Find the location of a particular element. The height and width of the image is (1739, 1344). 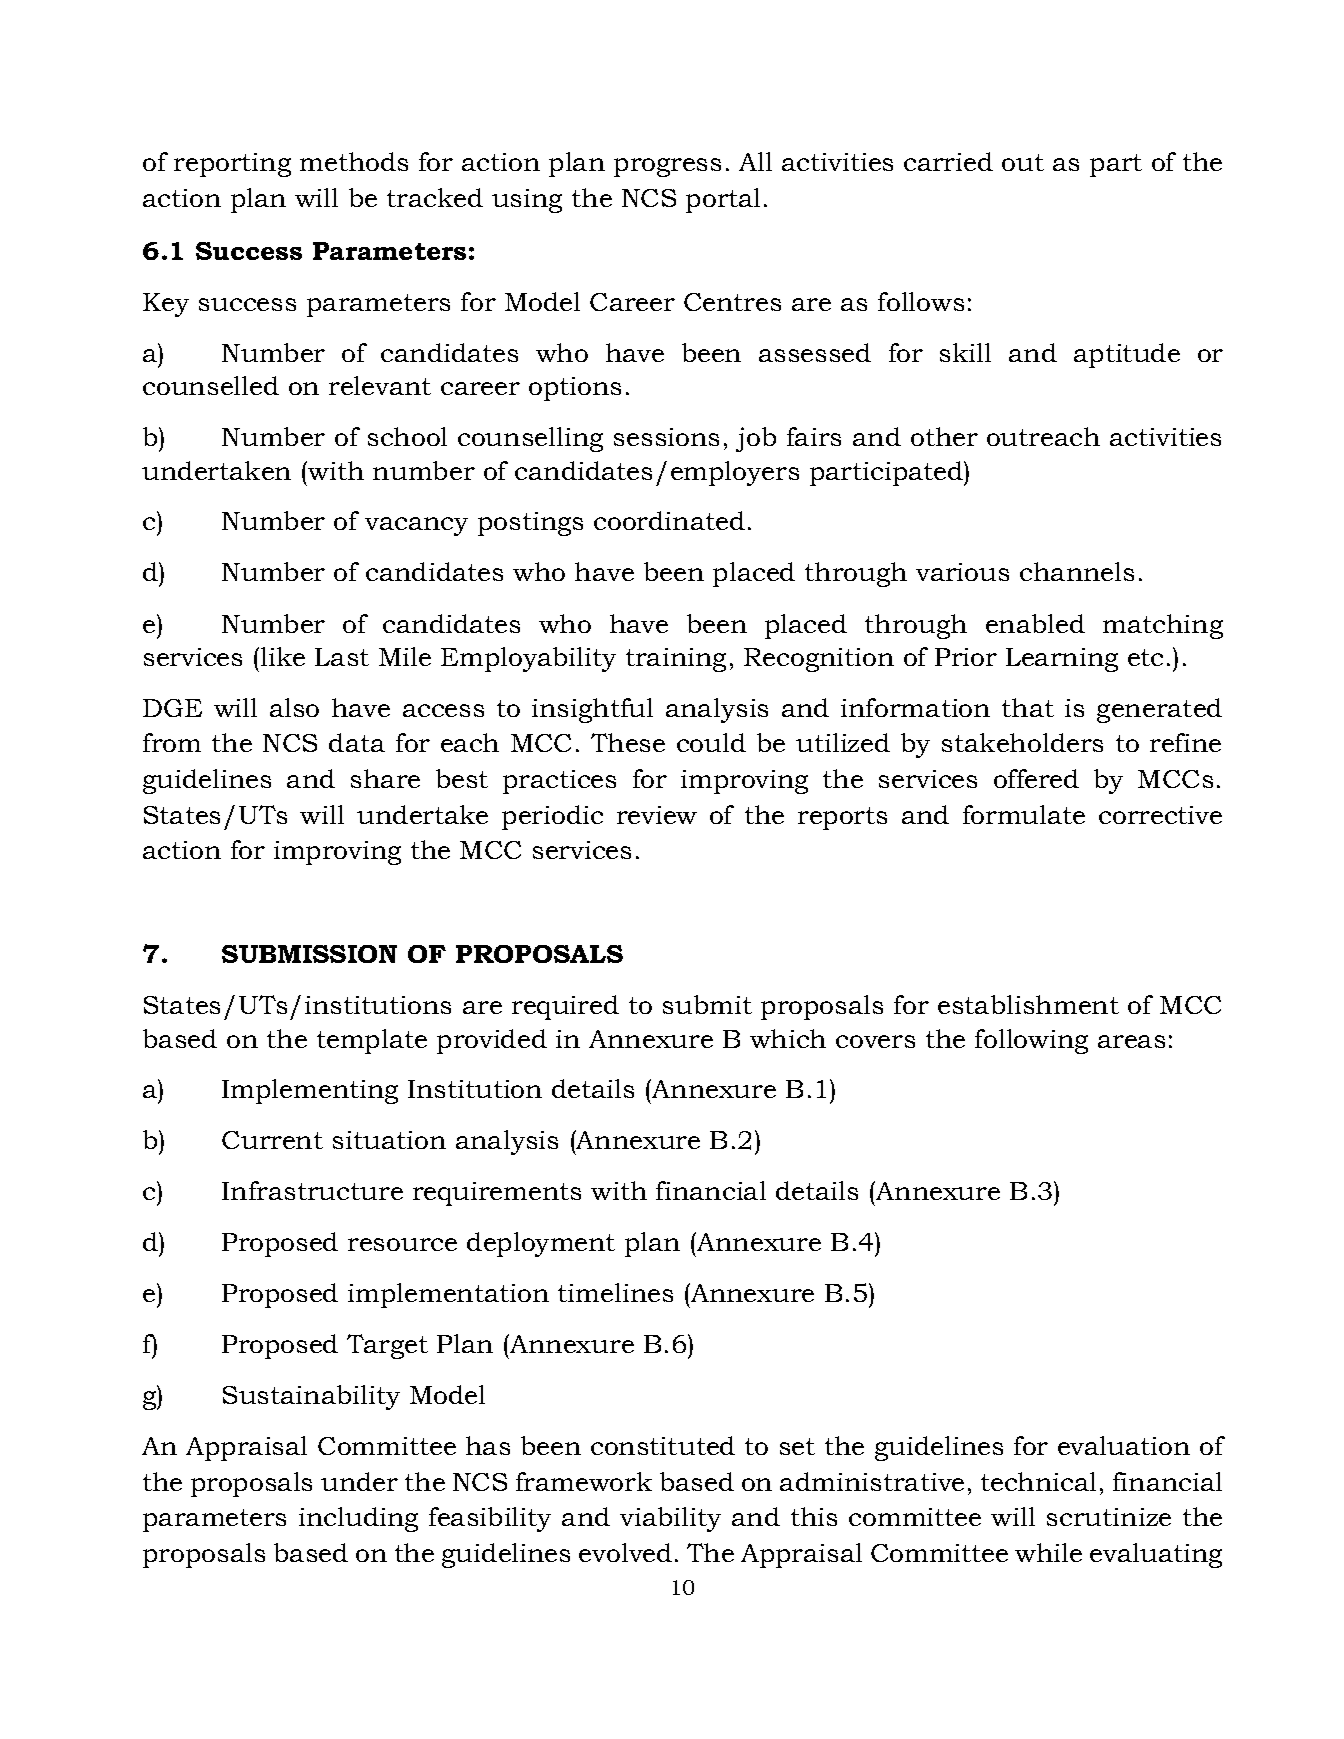

review is located at coordinates (657, 815).
